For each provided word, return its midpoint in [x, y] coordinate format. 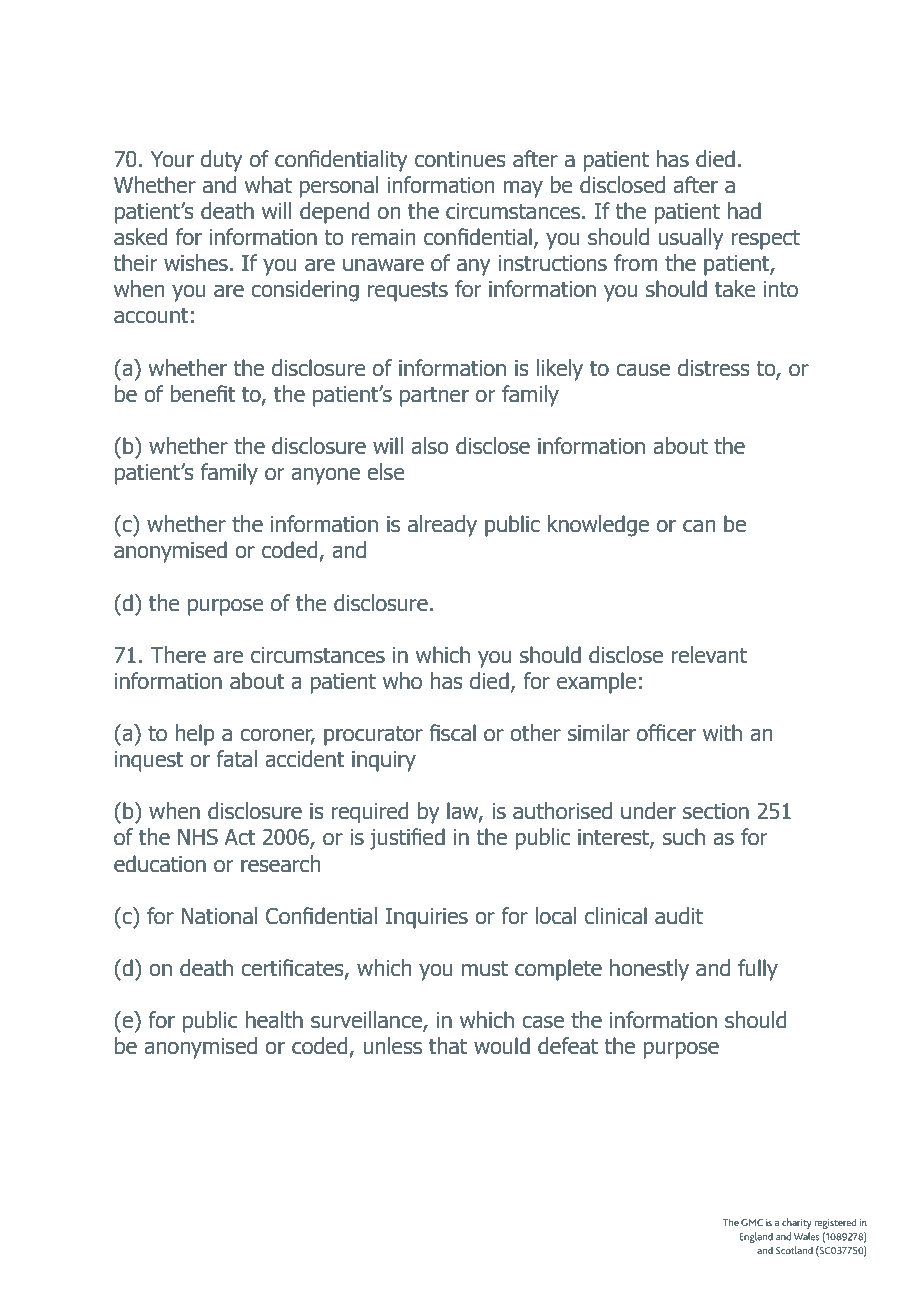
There [178, 655]
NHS [198, 837]
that [448, 1046]
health [274, 1020]
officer [666, 733]
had [744, 211]
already [442, 526]
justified [407, 839]
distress [714, 368]
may [523, 189]
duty [222, 161]
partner [434, 396]
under [648, 811]
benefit [203, 394]
